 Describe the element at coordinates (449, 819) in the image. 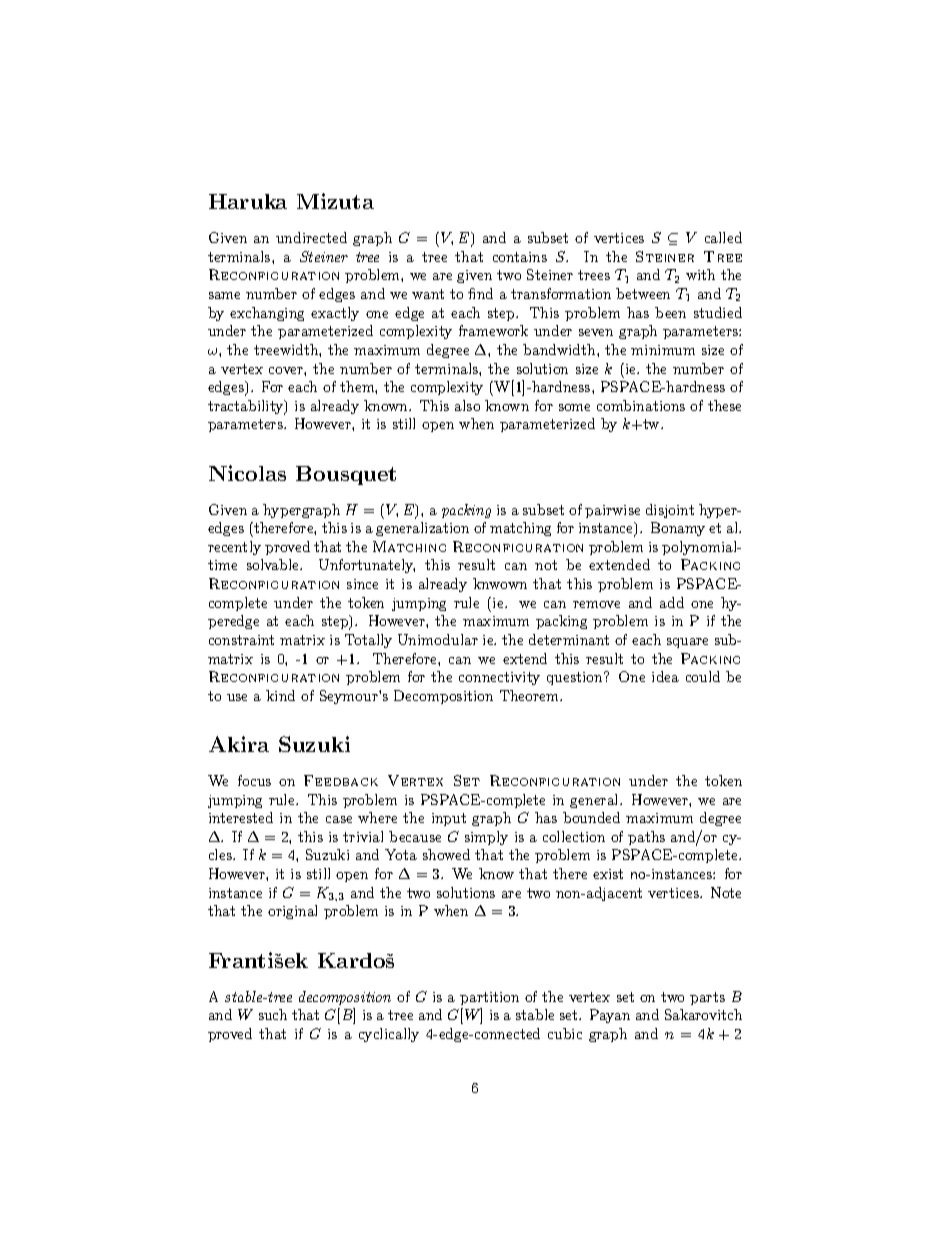

I see `input` at that location.
